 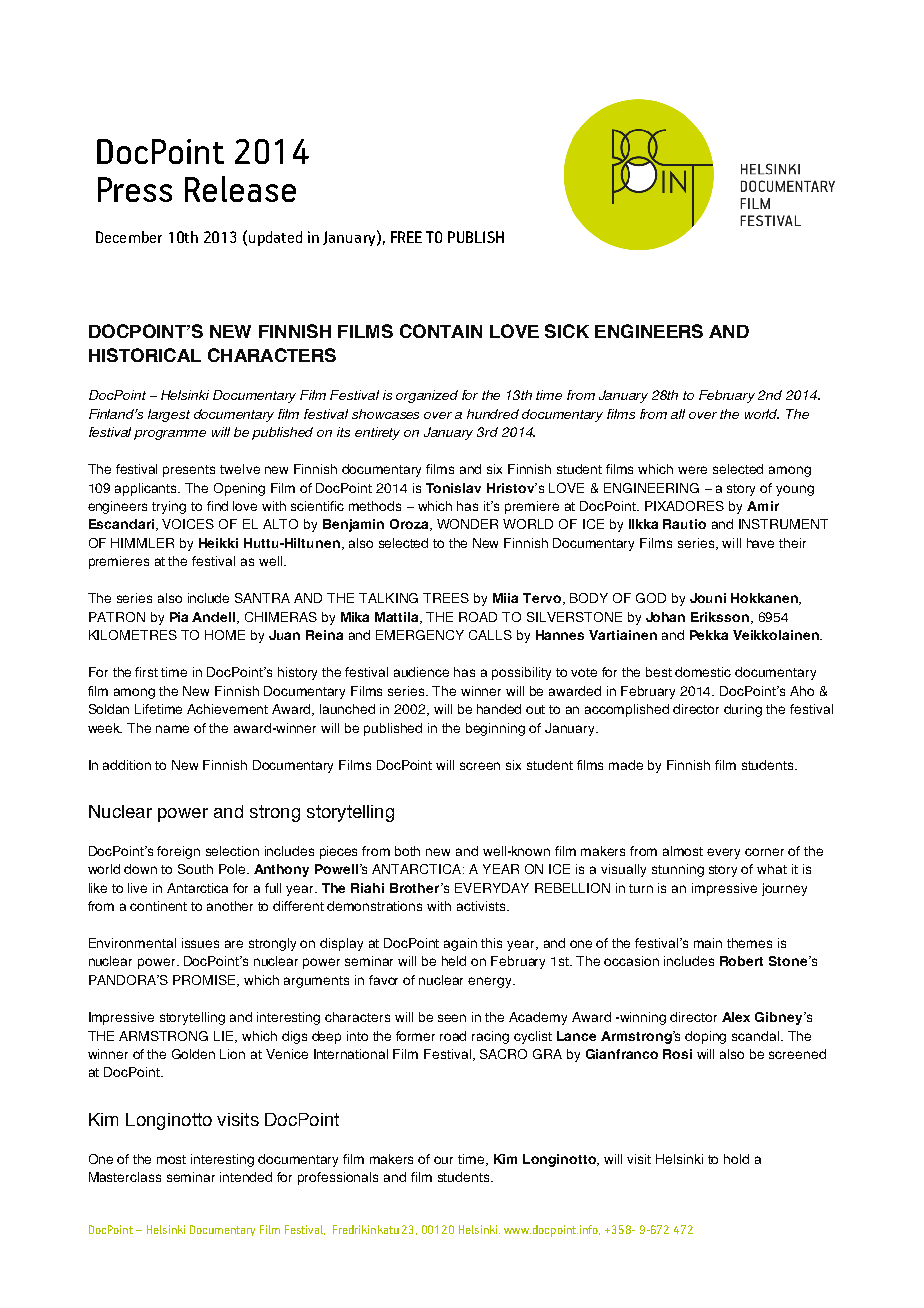 What do you see at coordinates (125, 1177) in the image?
I see `Masterclass` at bounding box center [125, 1177].
